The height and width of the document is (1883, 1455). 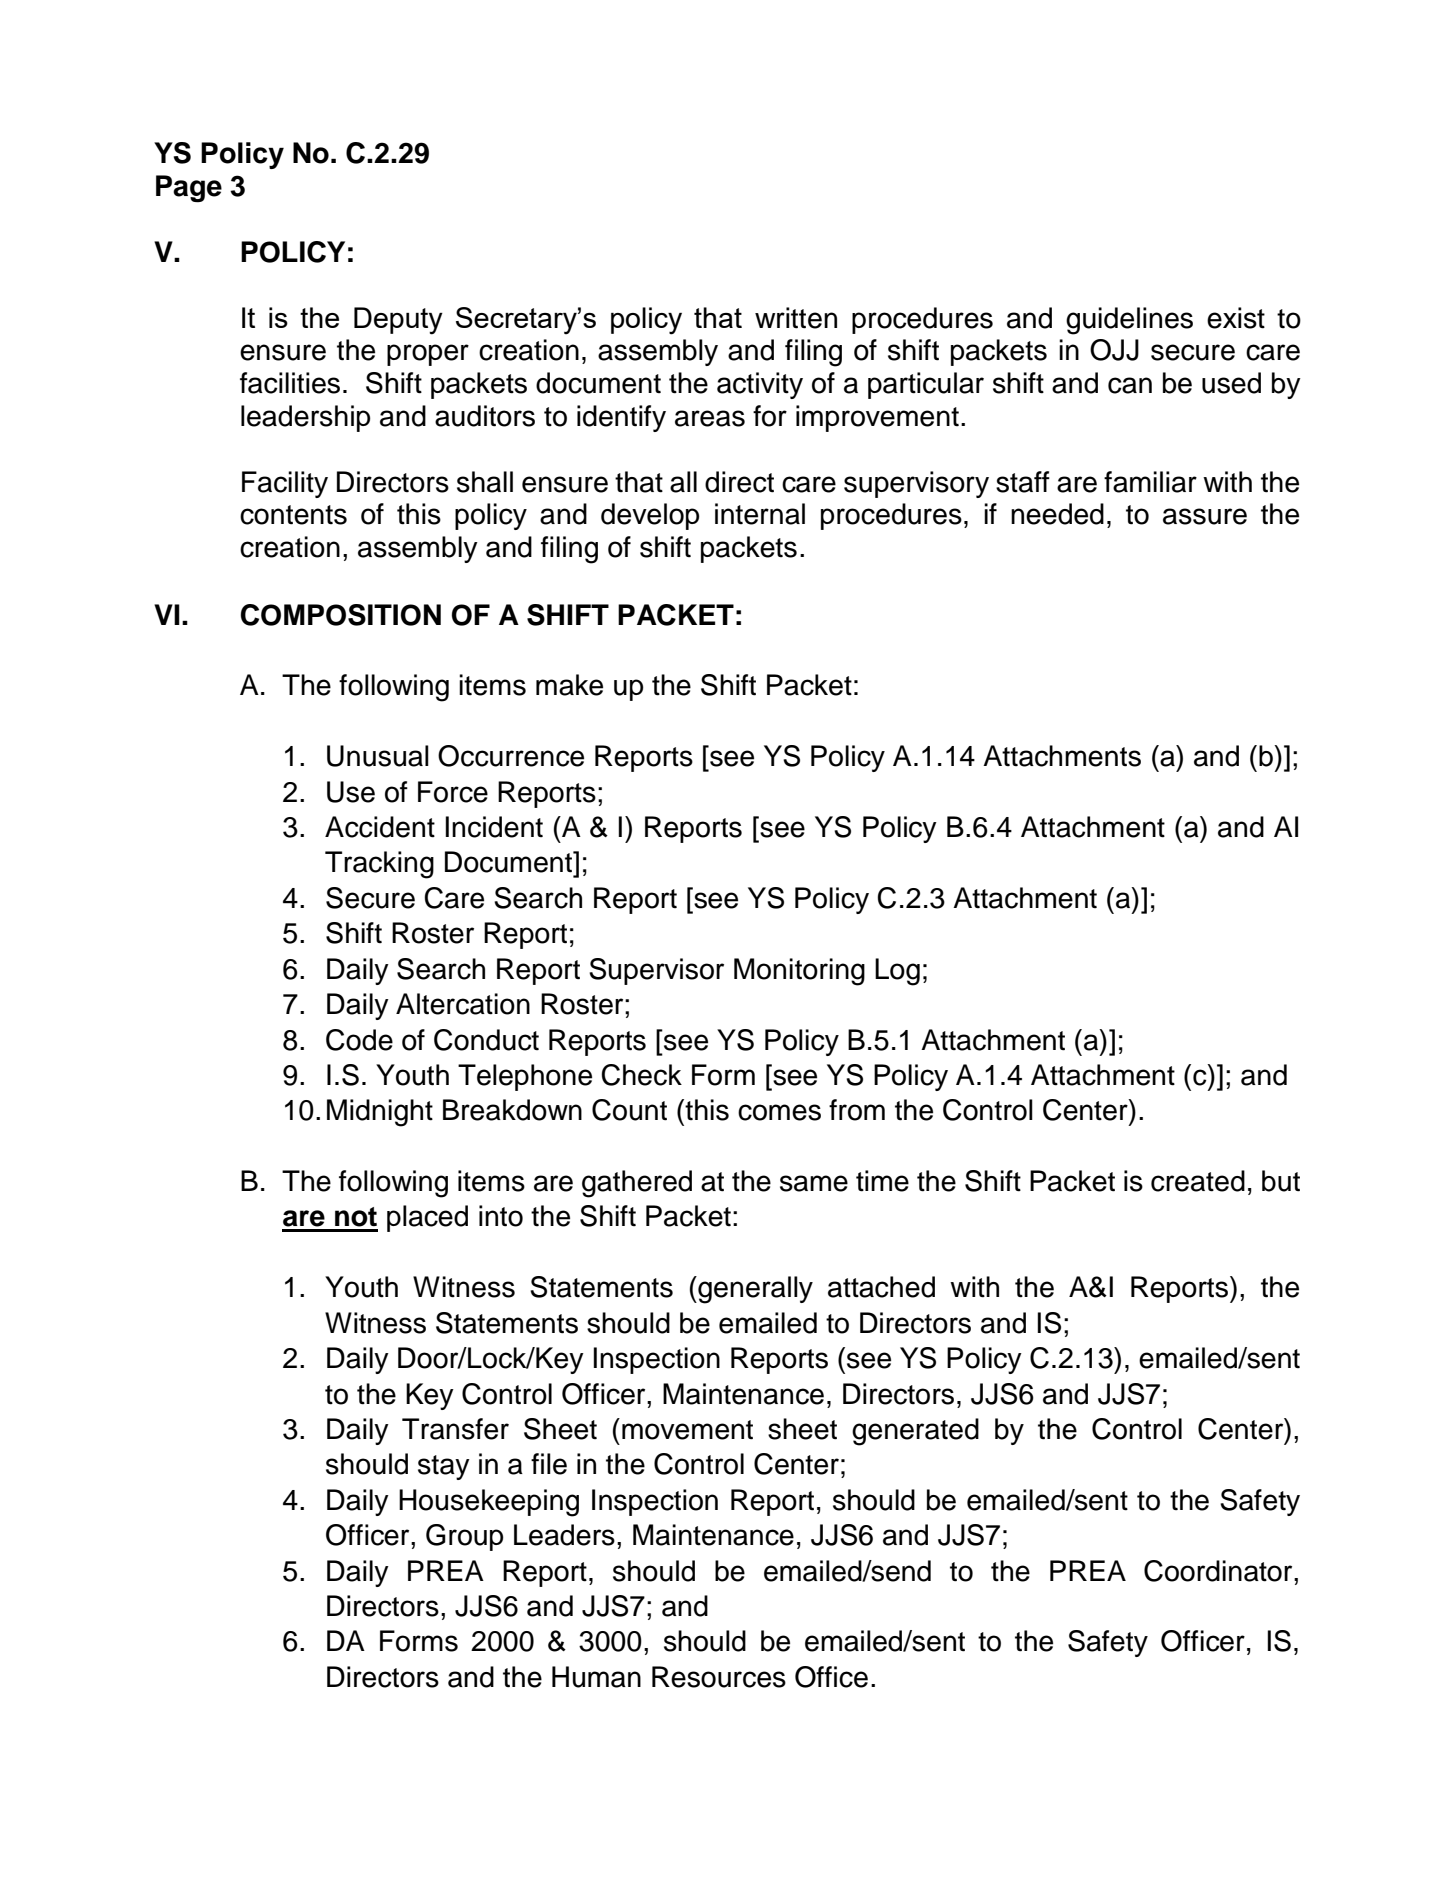 I want to click on Log, so click(x=897, y=972).
